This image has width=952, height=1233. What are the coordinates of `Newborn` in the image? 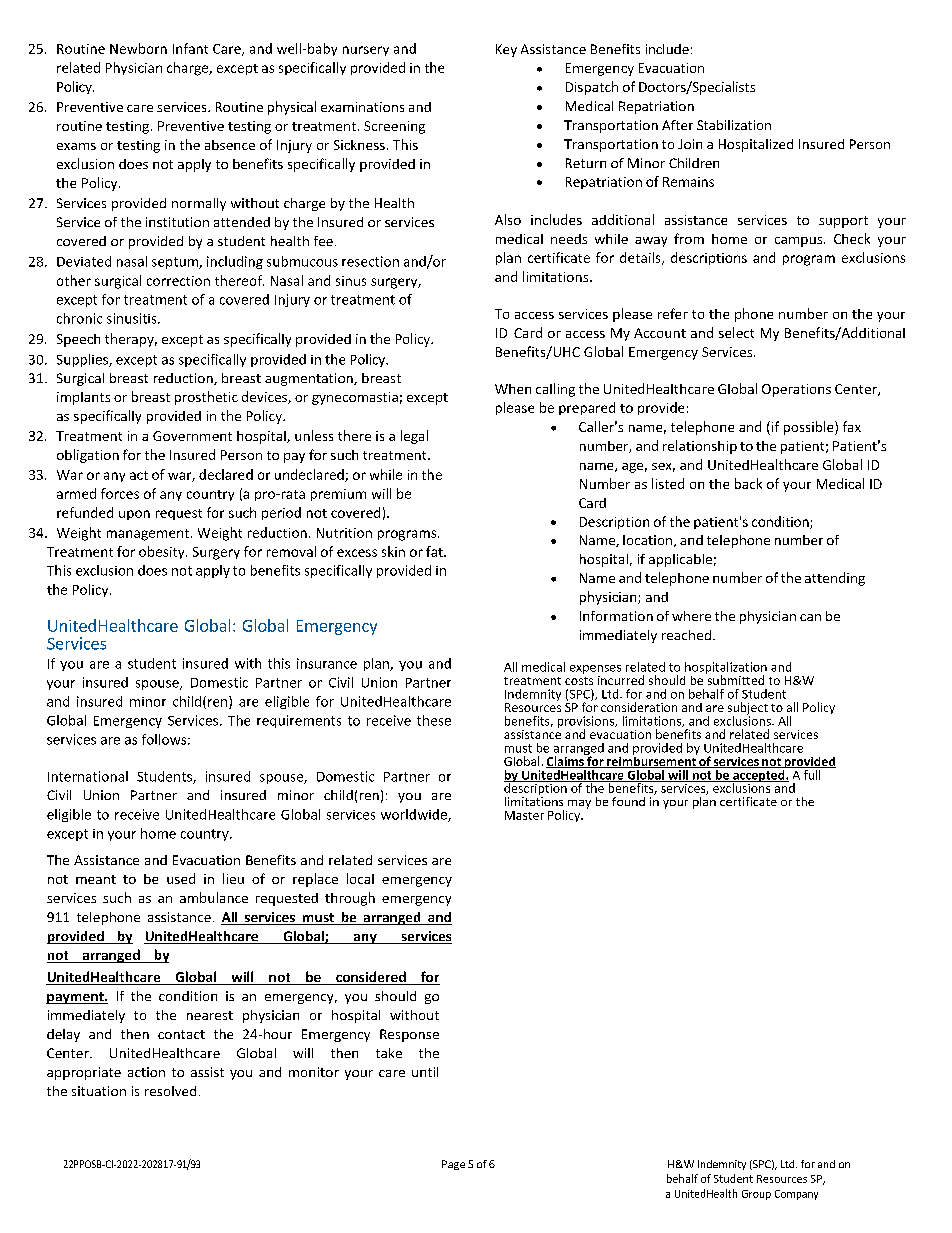 It's located at (138, 48).
